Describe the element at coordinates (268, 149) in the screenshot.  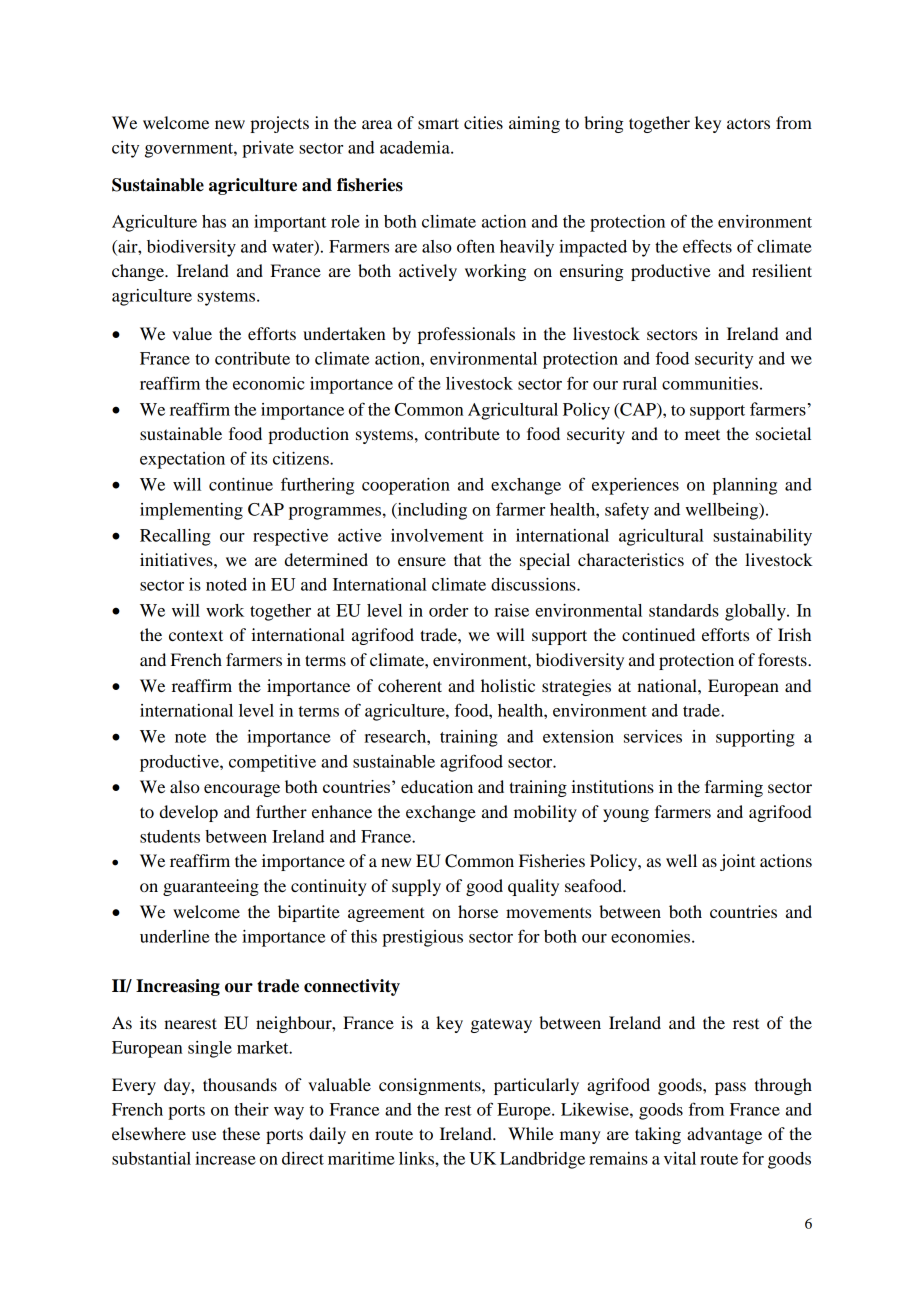
I see `private` at that location.
